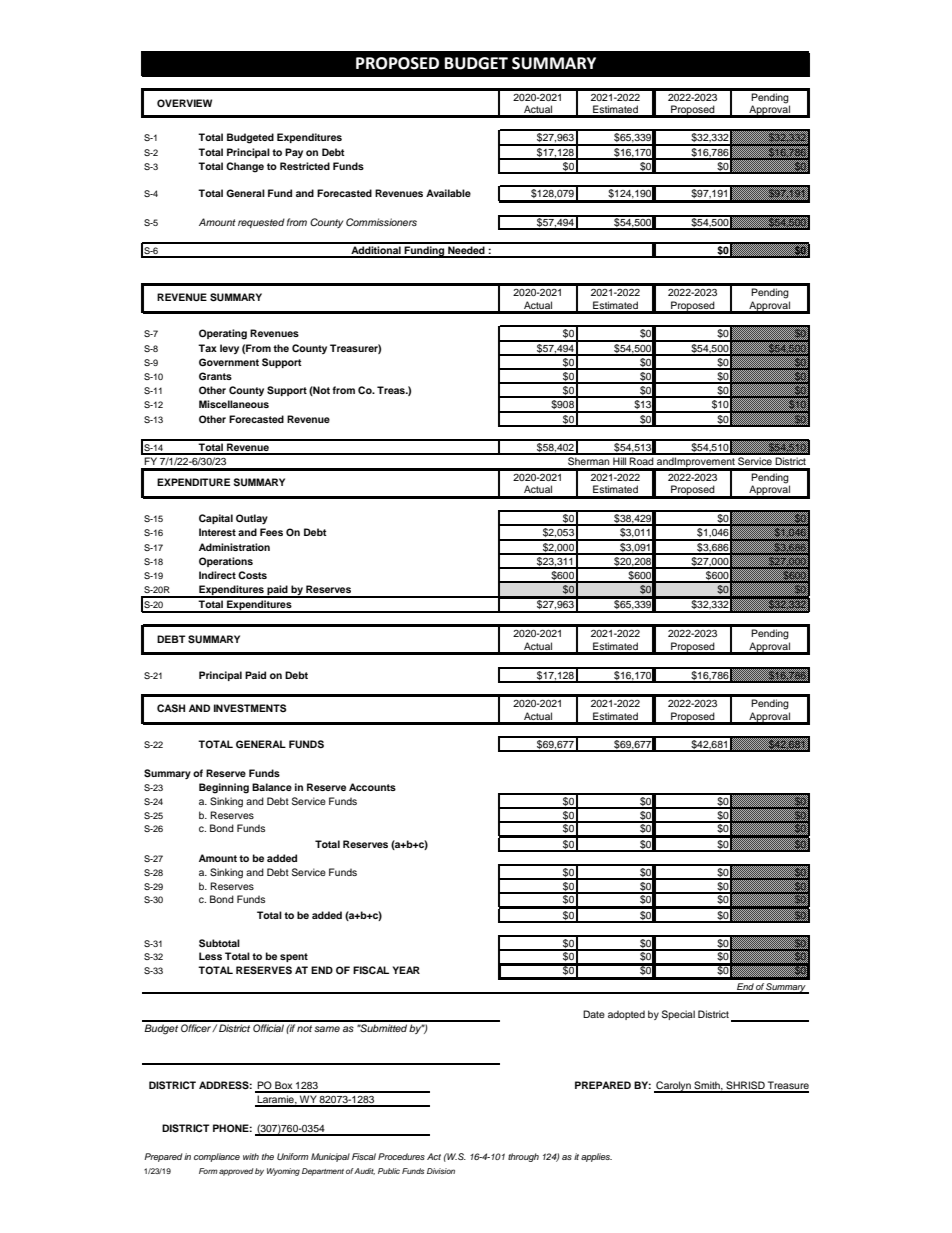 Image resolution: width=952 pixels, height=1233 pixels. What do you see at coordinates (381, 222) in the screenshot?
I see `Commissioners` at bounding box center [381, 222].
